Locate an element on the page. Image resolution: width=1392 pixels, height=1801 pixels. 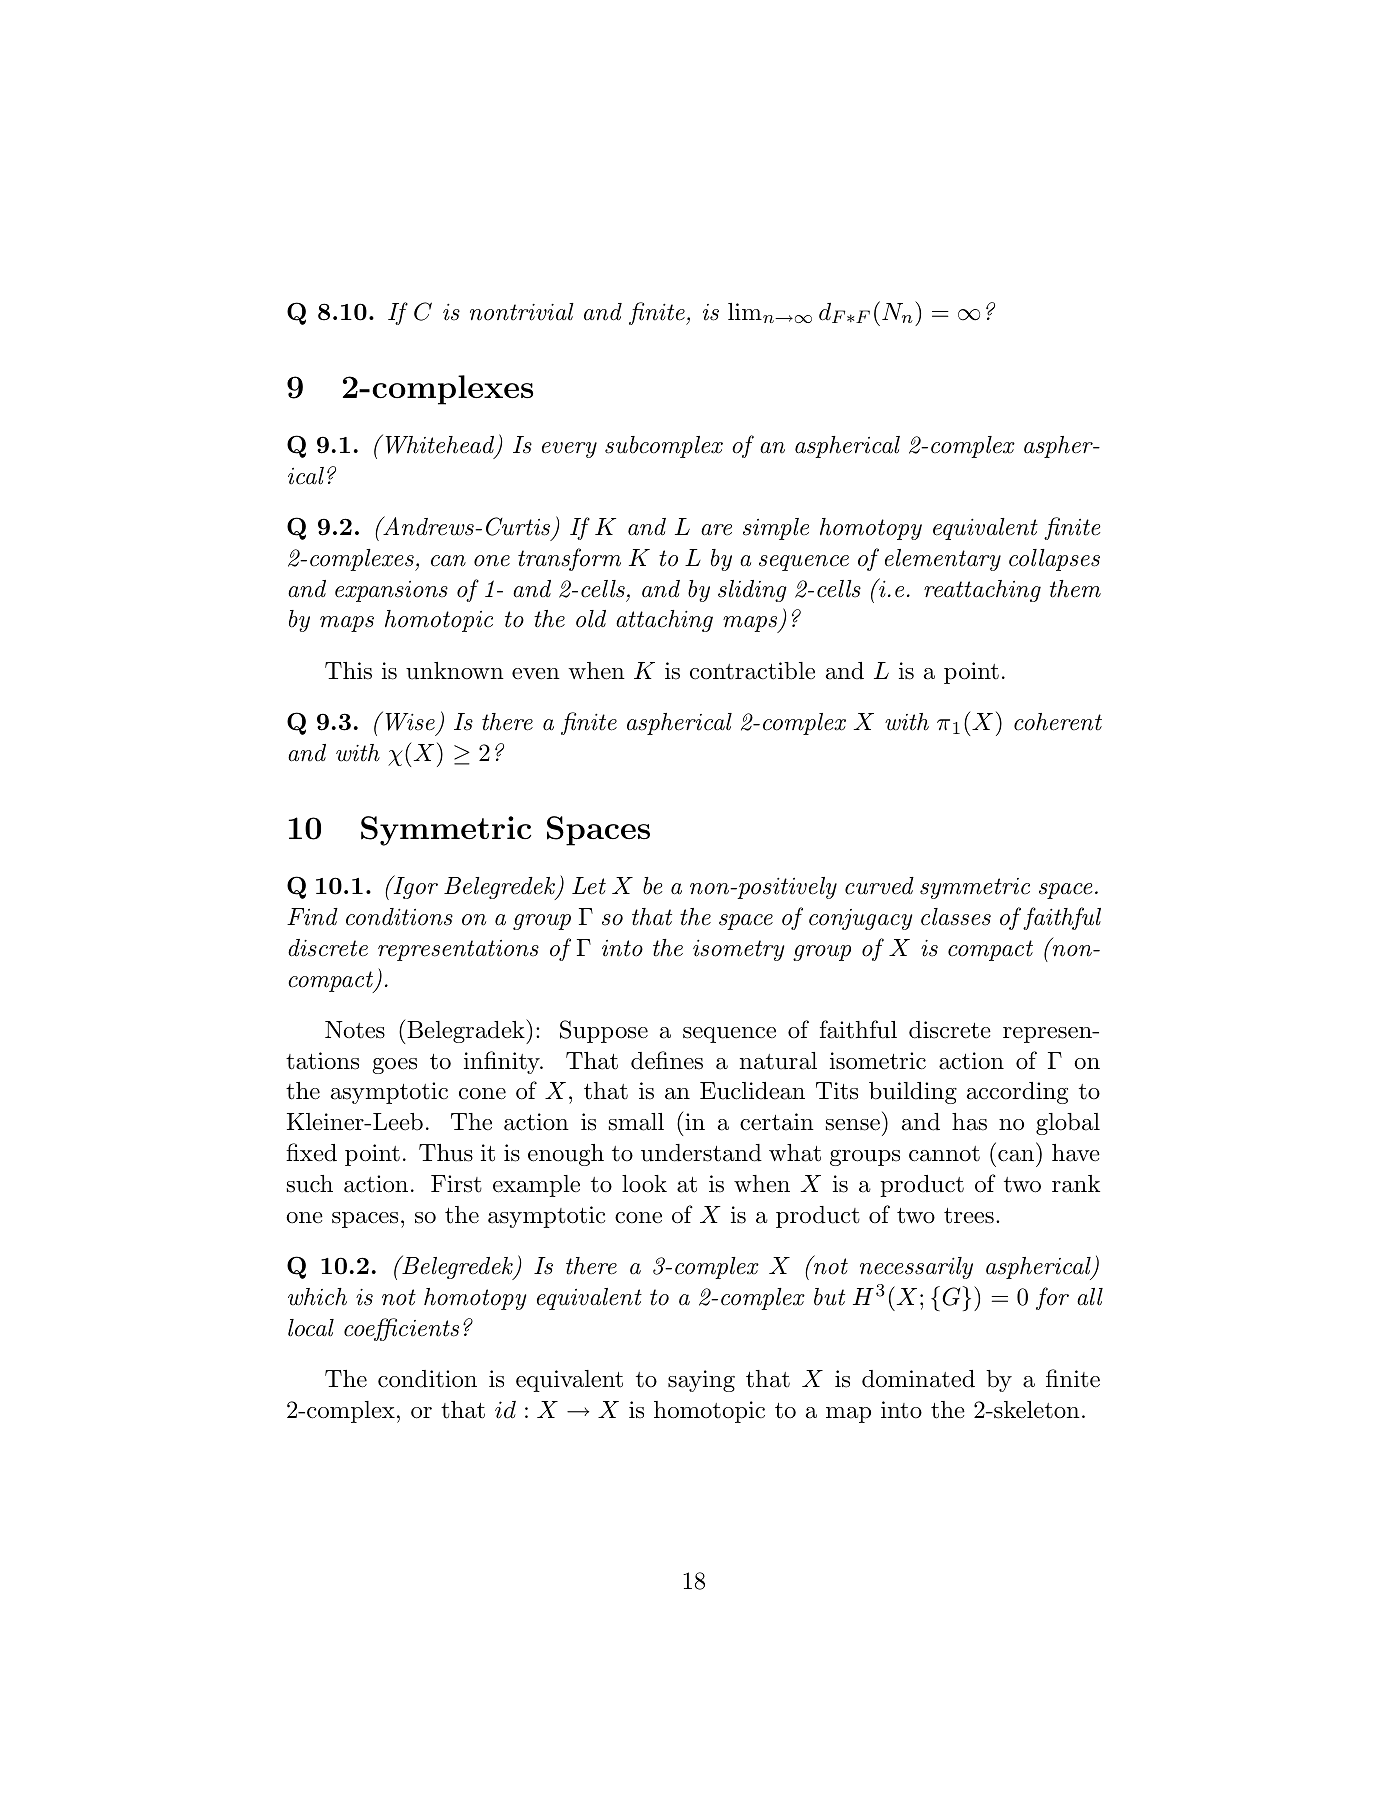
elementary is located at coordinates (943, 560).
